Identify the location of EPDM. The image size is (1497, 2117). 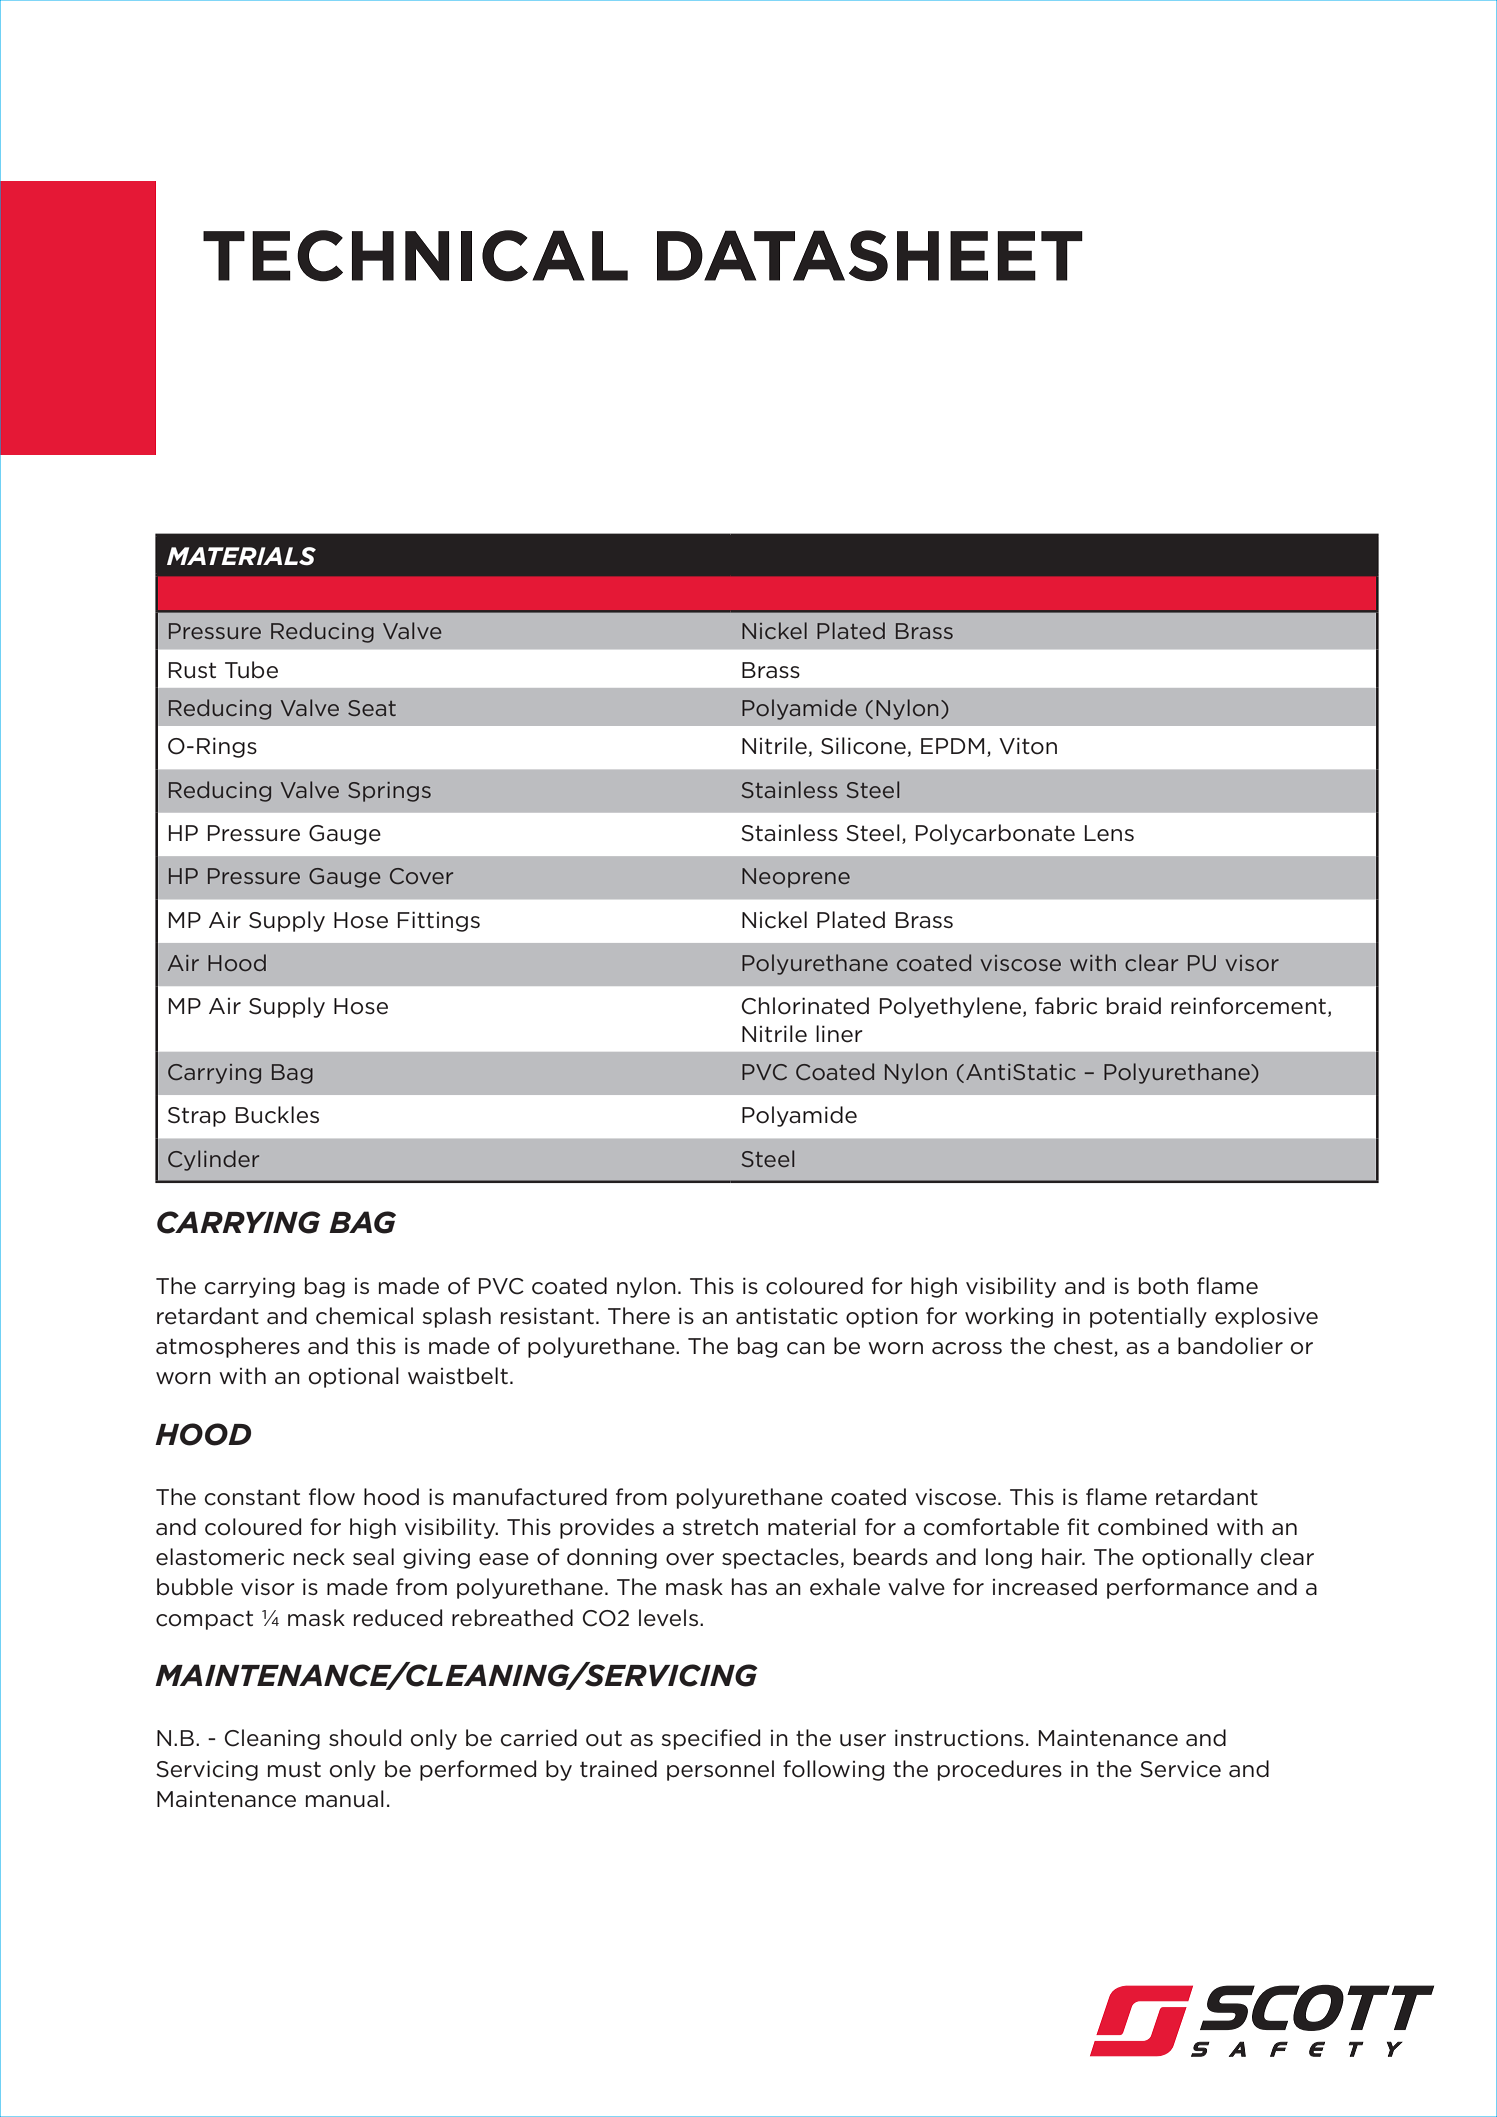
(952, 746).
